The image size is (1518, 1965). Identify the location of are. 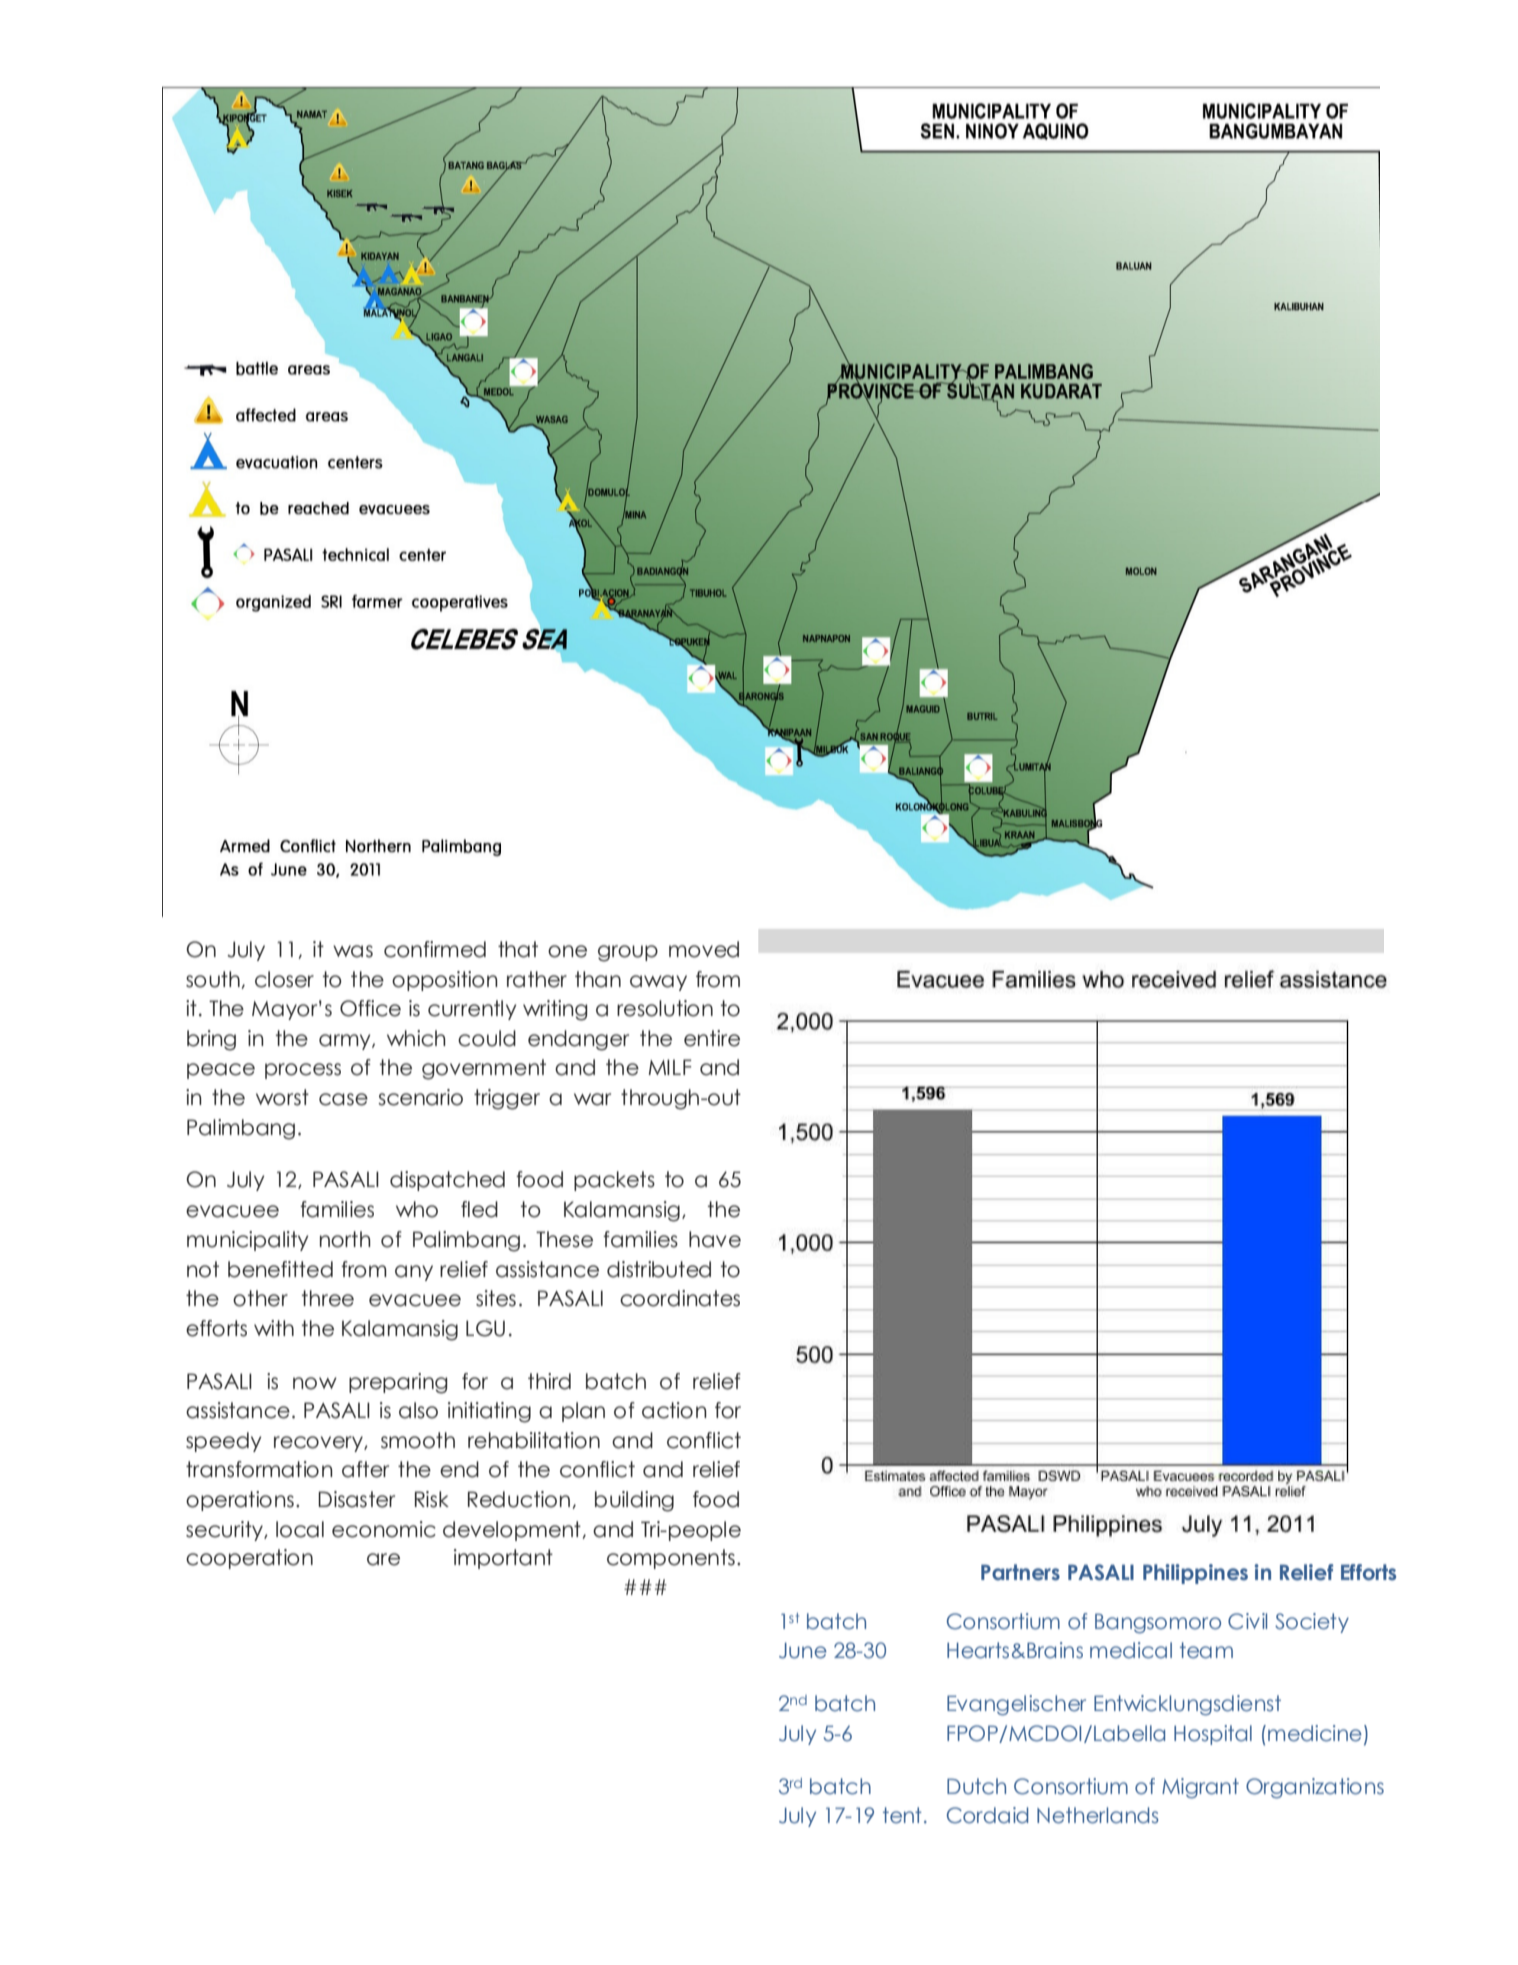
(383, 1559).
